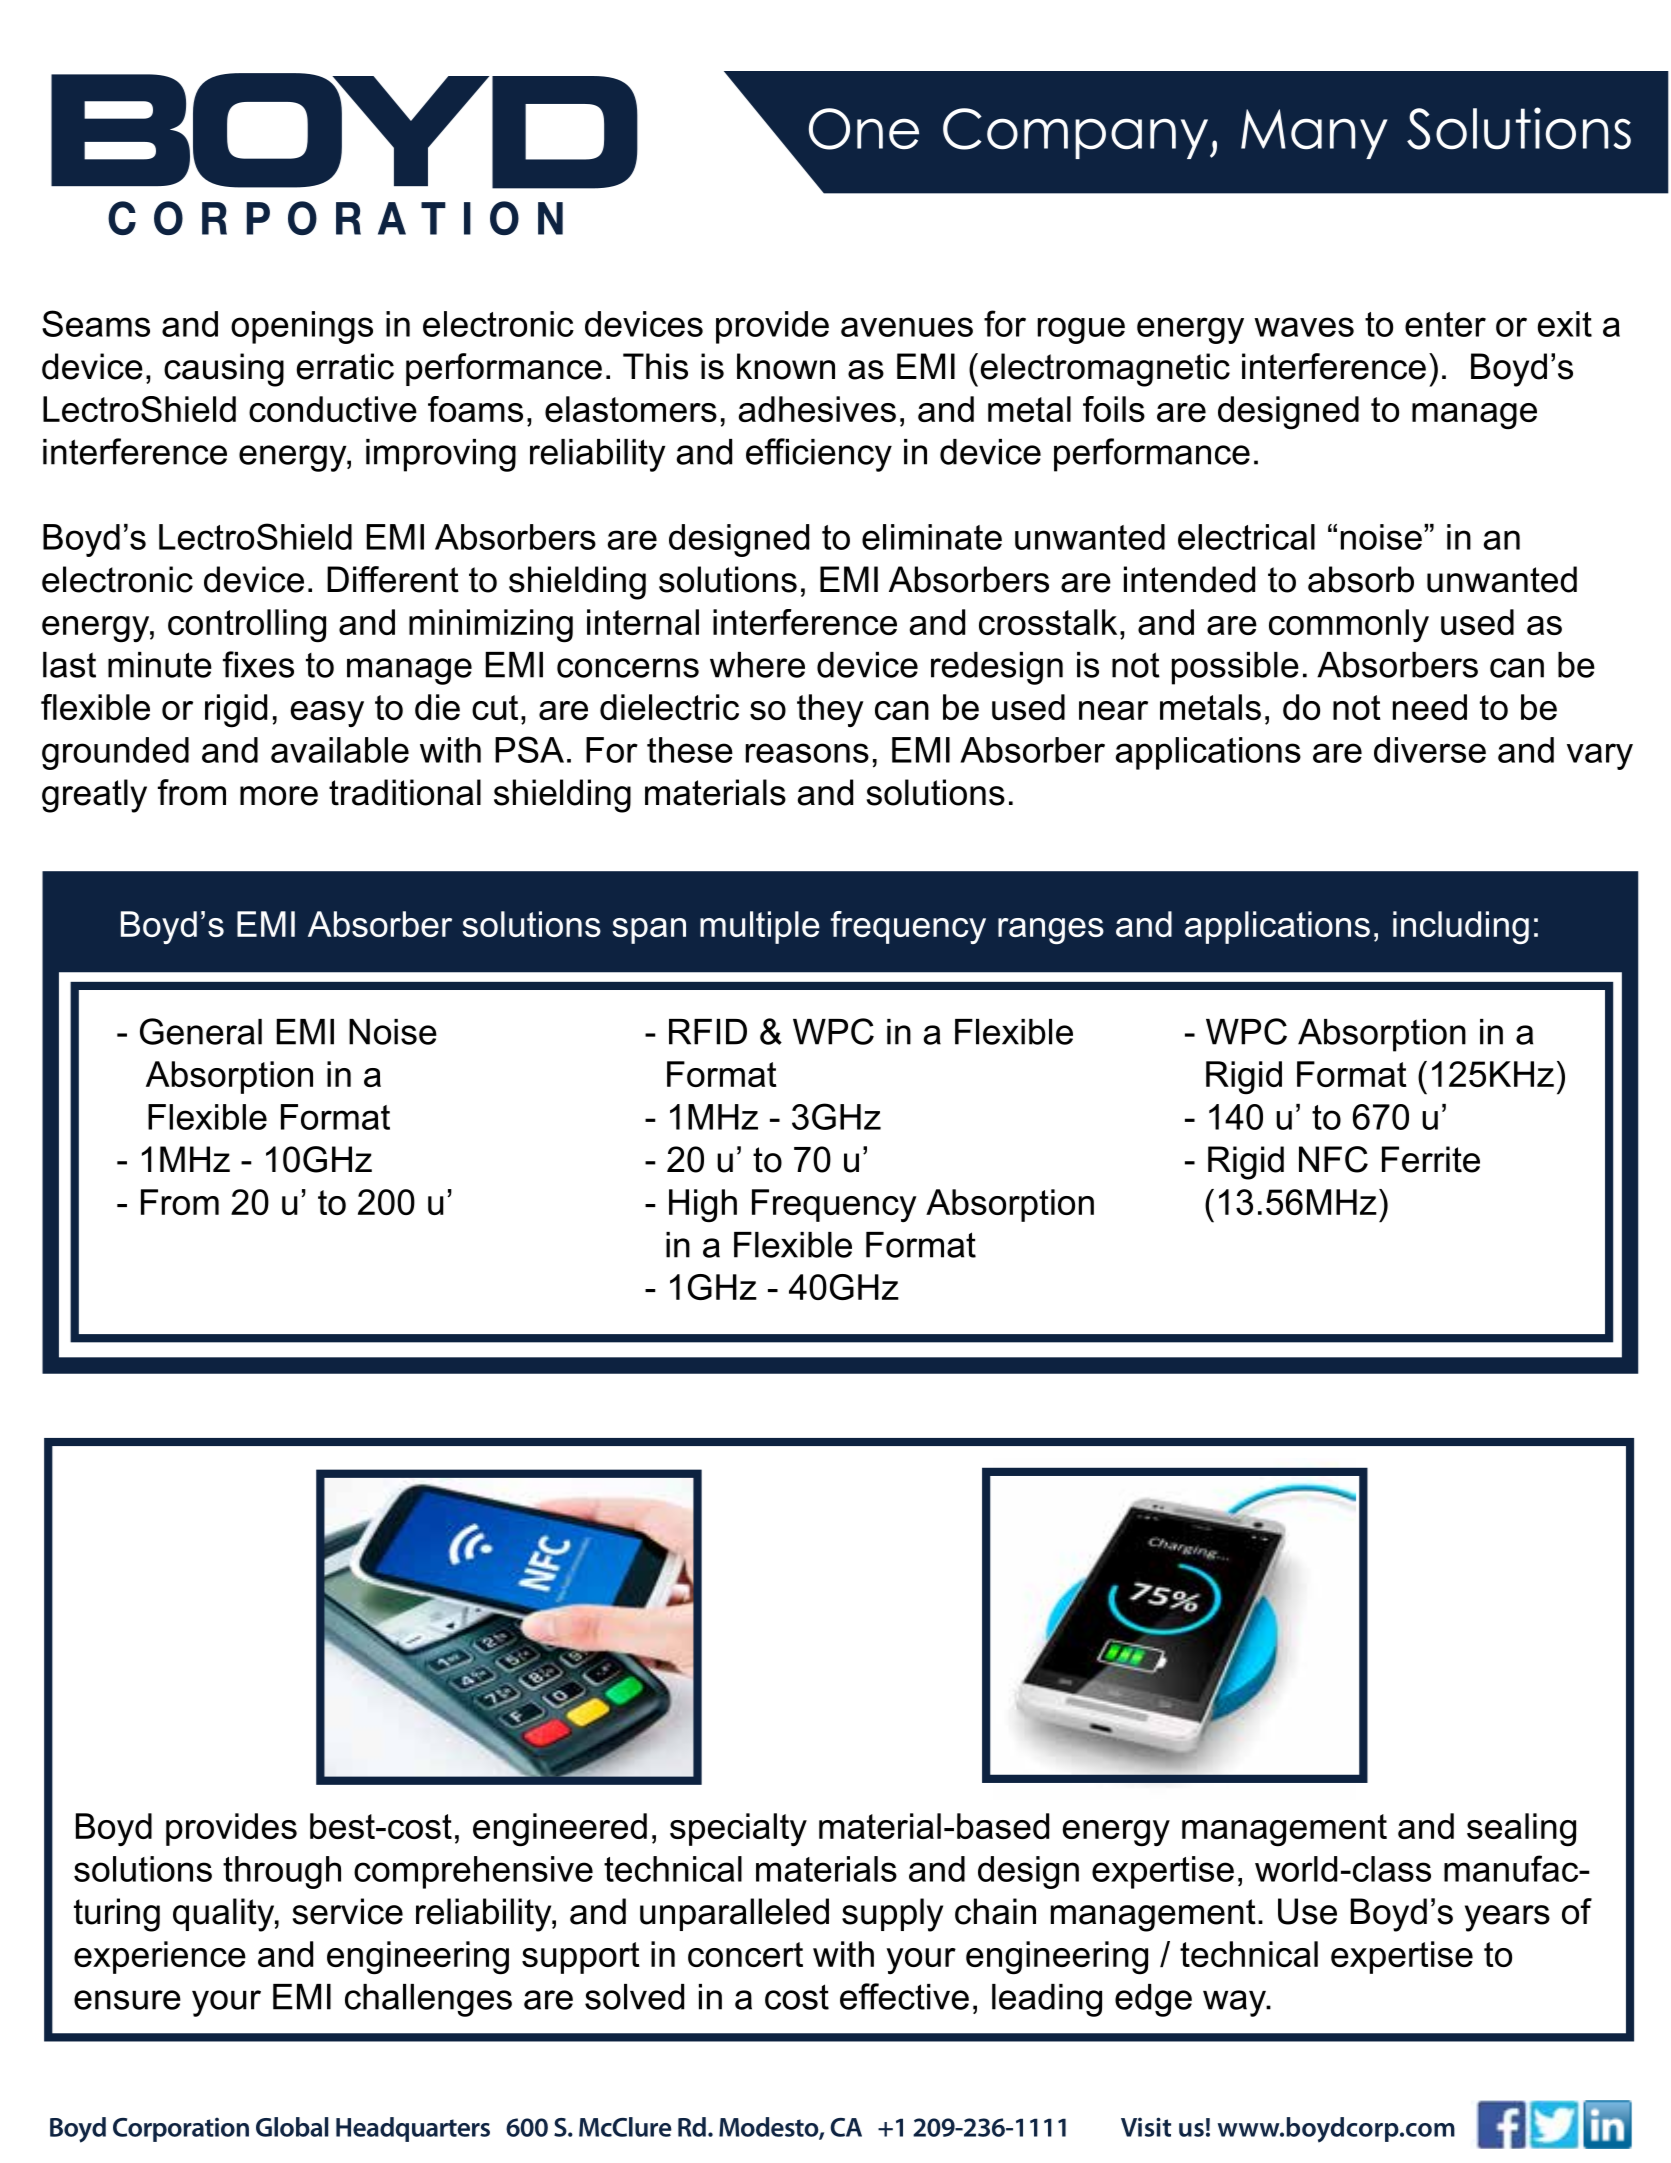 The height and width of the screenshot is (2163, 1671). I want to click on years, so click(1507, 1918).
